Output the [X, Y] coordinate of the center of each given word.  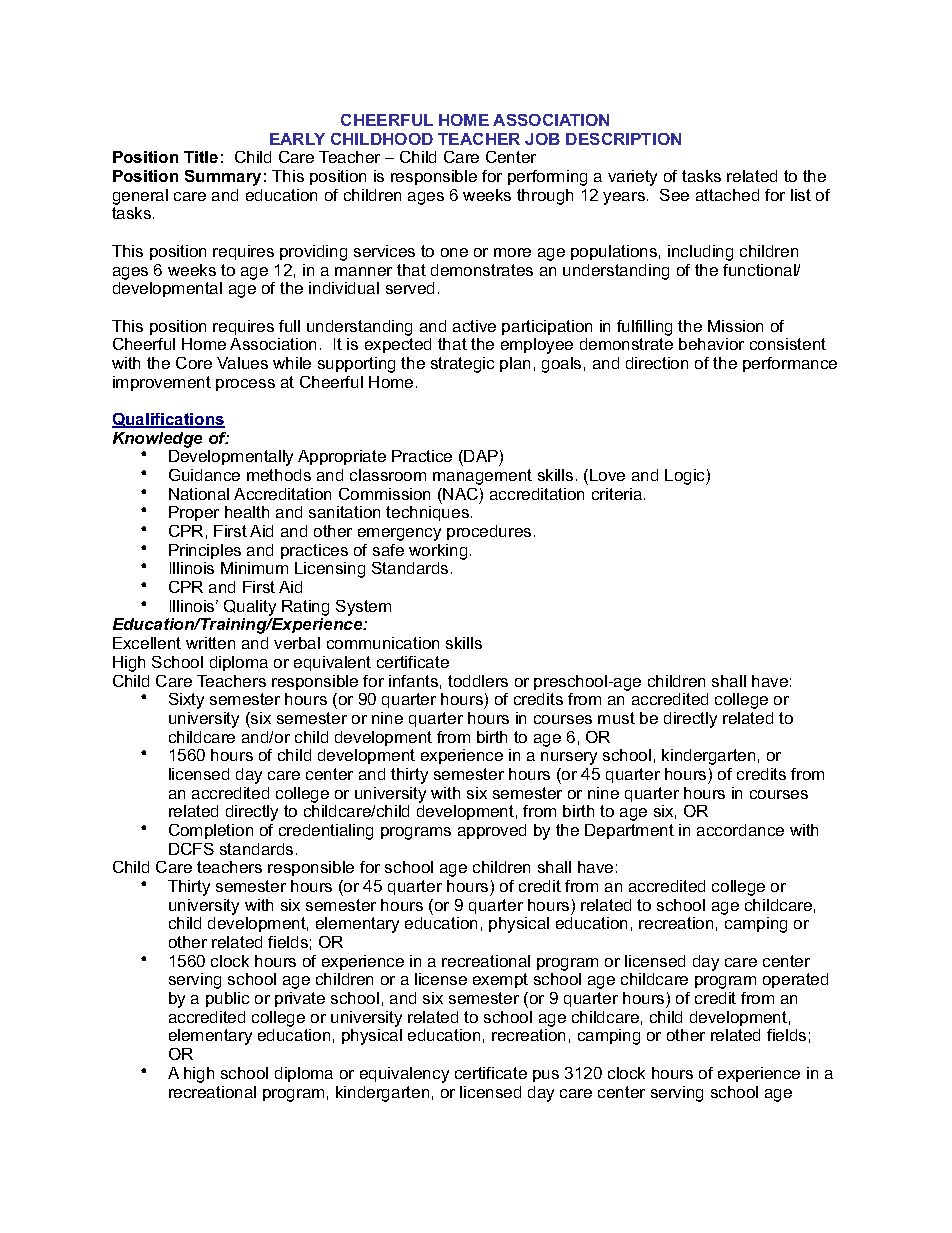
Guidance [204, 475]
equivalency [404, 1075]
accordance [740, 830]
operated [795, 980]
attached [727, 195]
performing [547, 178]
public [227, 999]
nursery [569, 758]
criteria [617, 494]
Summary [223, 178]
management [482, 477]
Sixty [186, 701]
